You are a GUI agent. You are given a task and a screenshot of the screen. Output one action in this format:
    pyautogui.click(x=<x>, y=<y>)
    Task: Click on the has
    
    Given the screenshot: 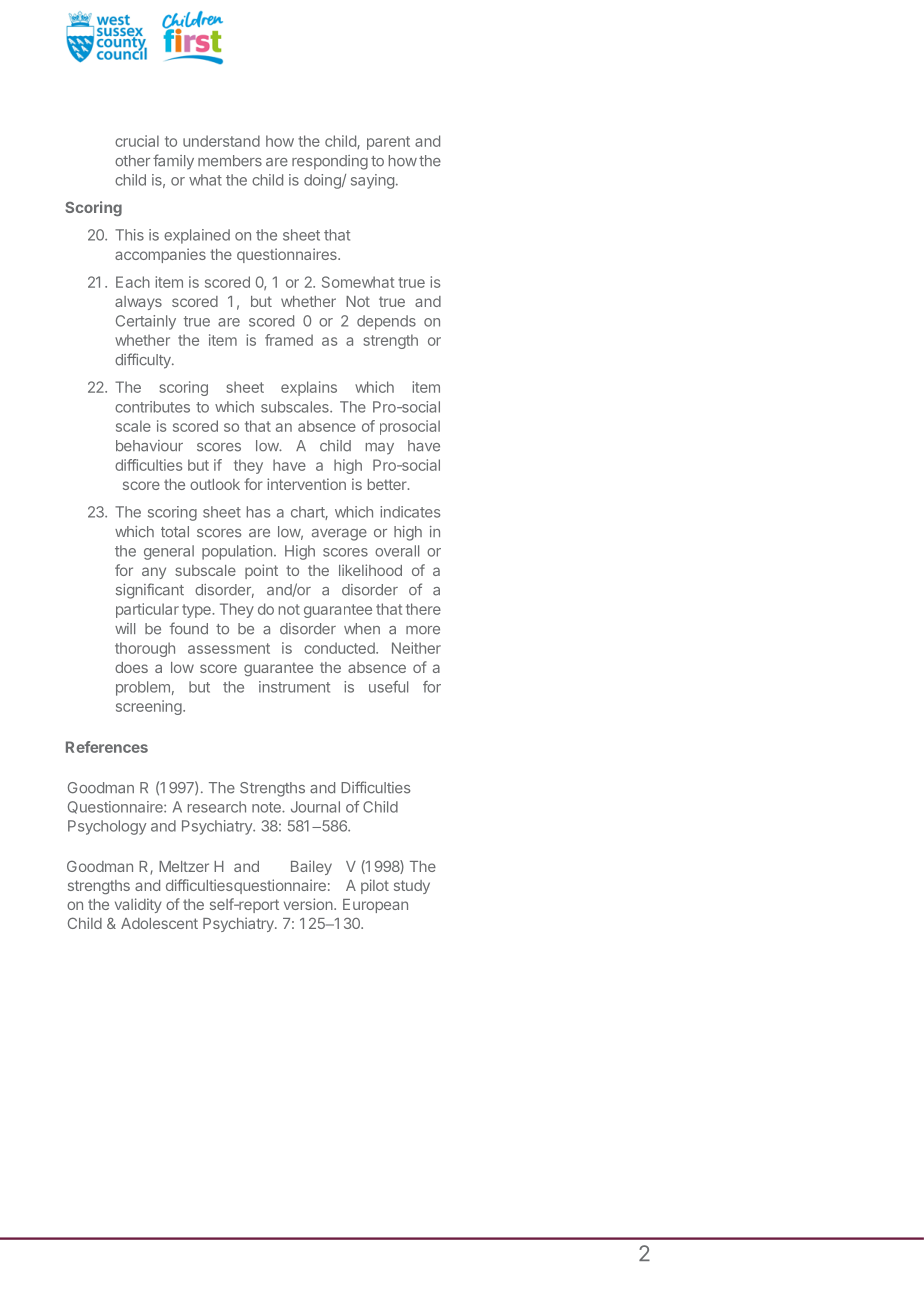 What is the action you would take?
    pyautogui.click(x=258, y=512)
